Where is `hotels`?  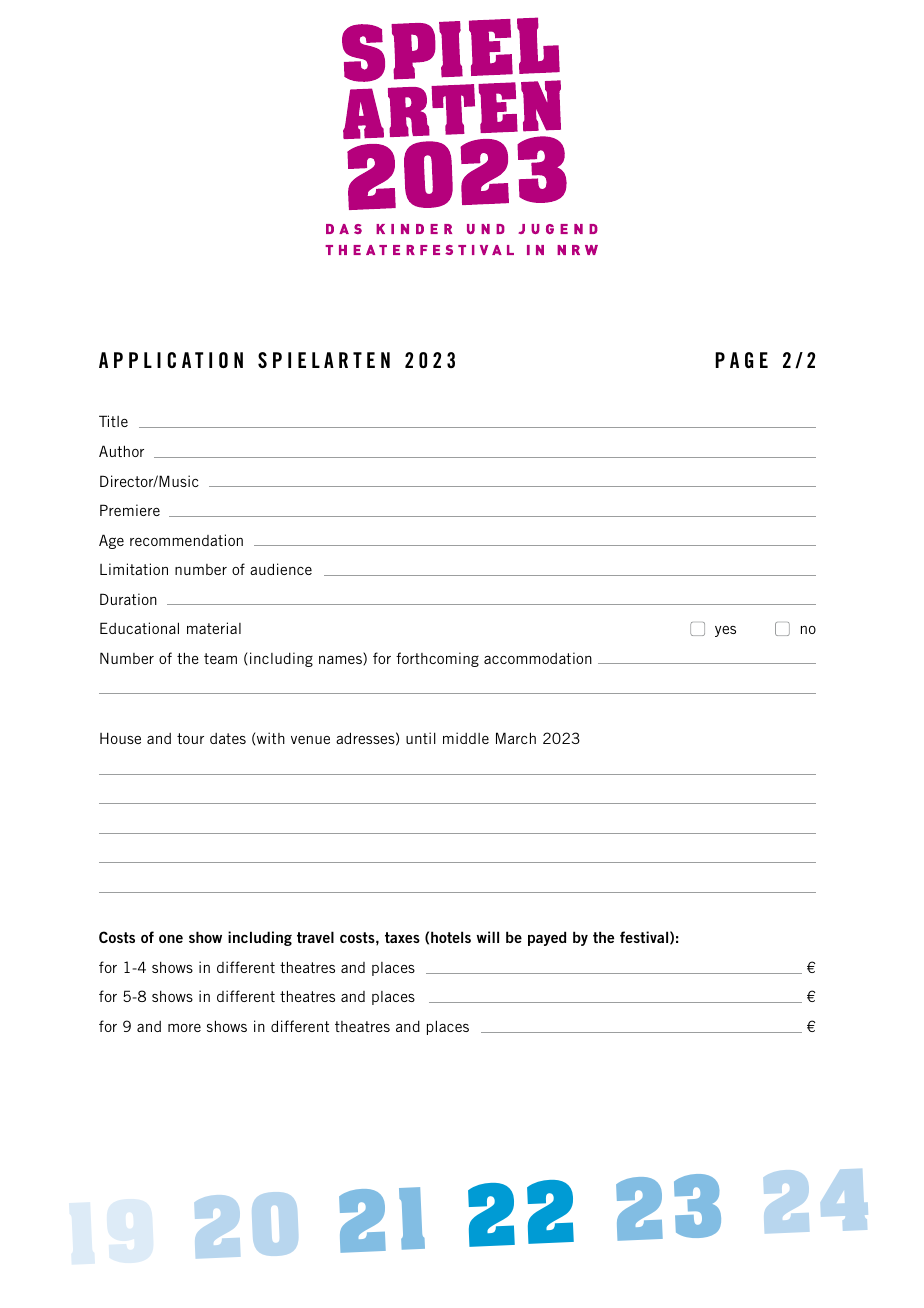
hotels is located at coordinates (451, 937).
